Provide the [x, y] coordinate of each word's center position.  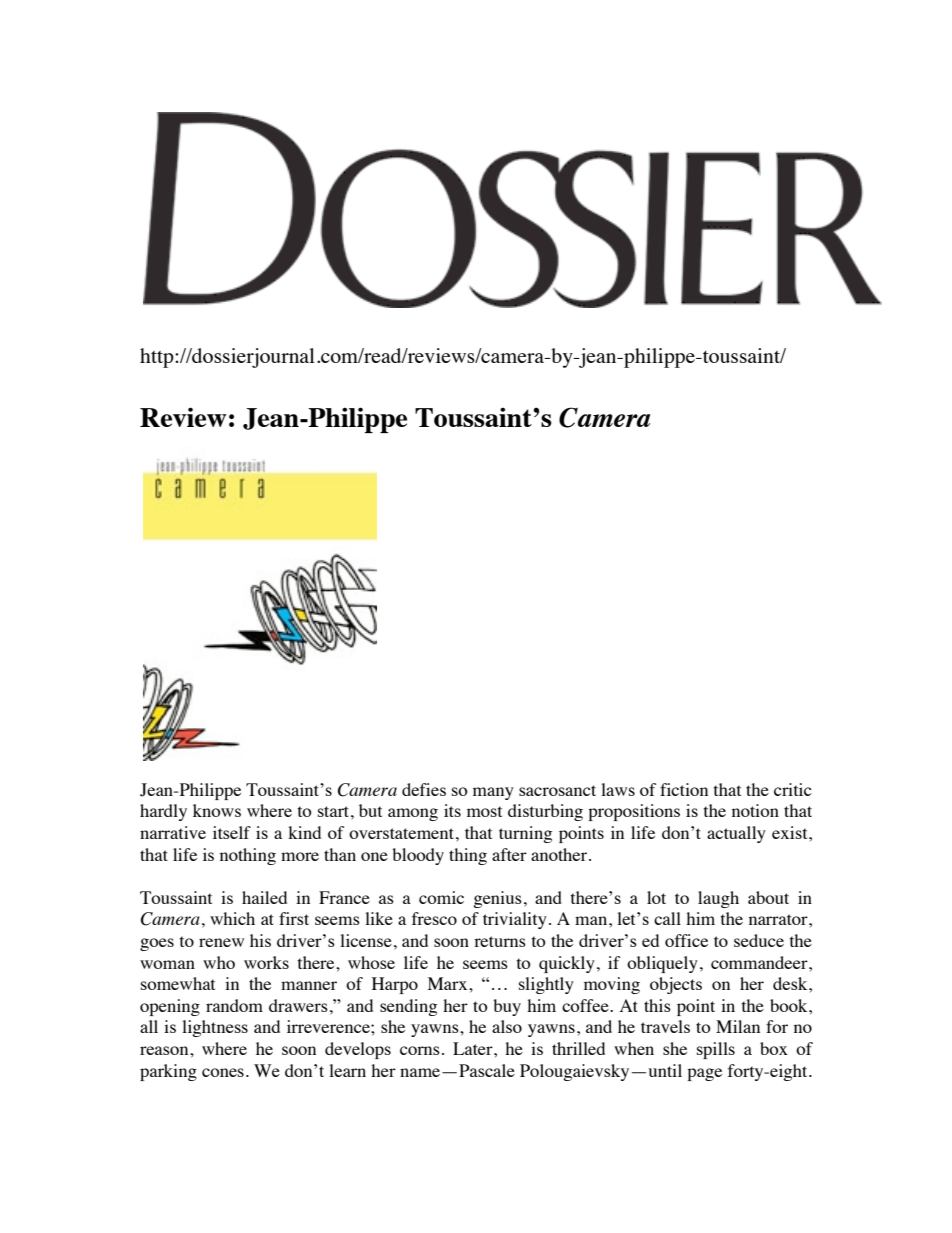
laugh [718, 899]
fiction [684, 789]
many [493, 793]
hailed [264, 897]
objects [676, 985]
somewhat [178, 983]
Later [474, 1048]
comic [441, 897]
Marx [449, 983]
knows [217, 810]
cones [223, 1072]
